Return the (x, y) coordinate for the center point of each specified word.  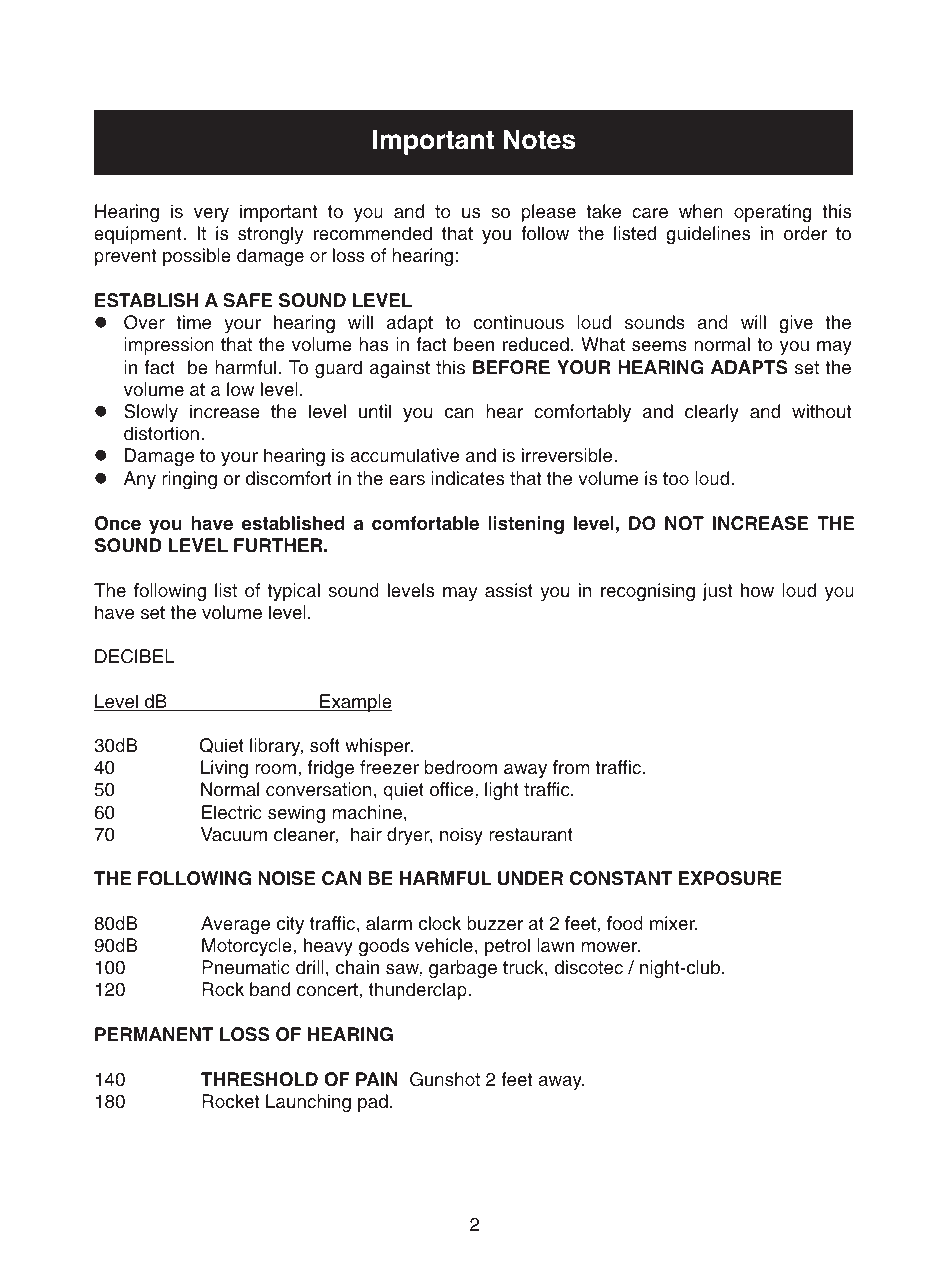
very (211, 214)
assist (509, 590)
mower (610, 947)
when (701, 211)
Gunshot (445, 1079)
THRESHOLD (259, 1079)
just (718, 592)
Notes (539, 140)
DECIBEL (135, 656)
